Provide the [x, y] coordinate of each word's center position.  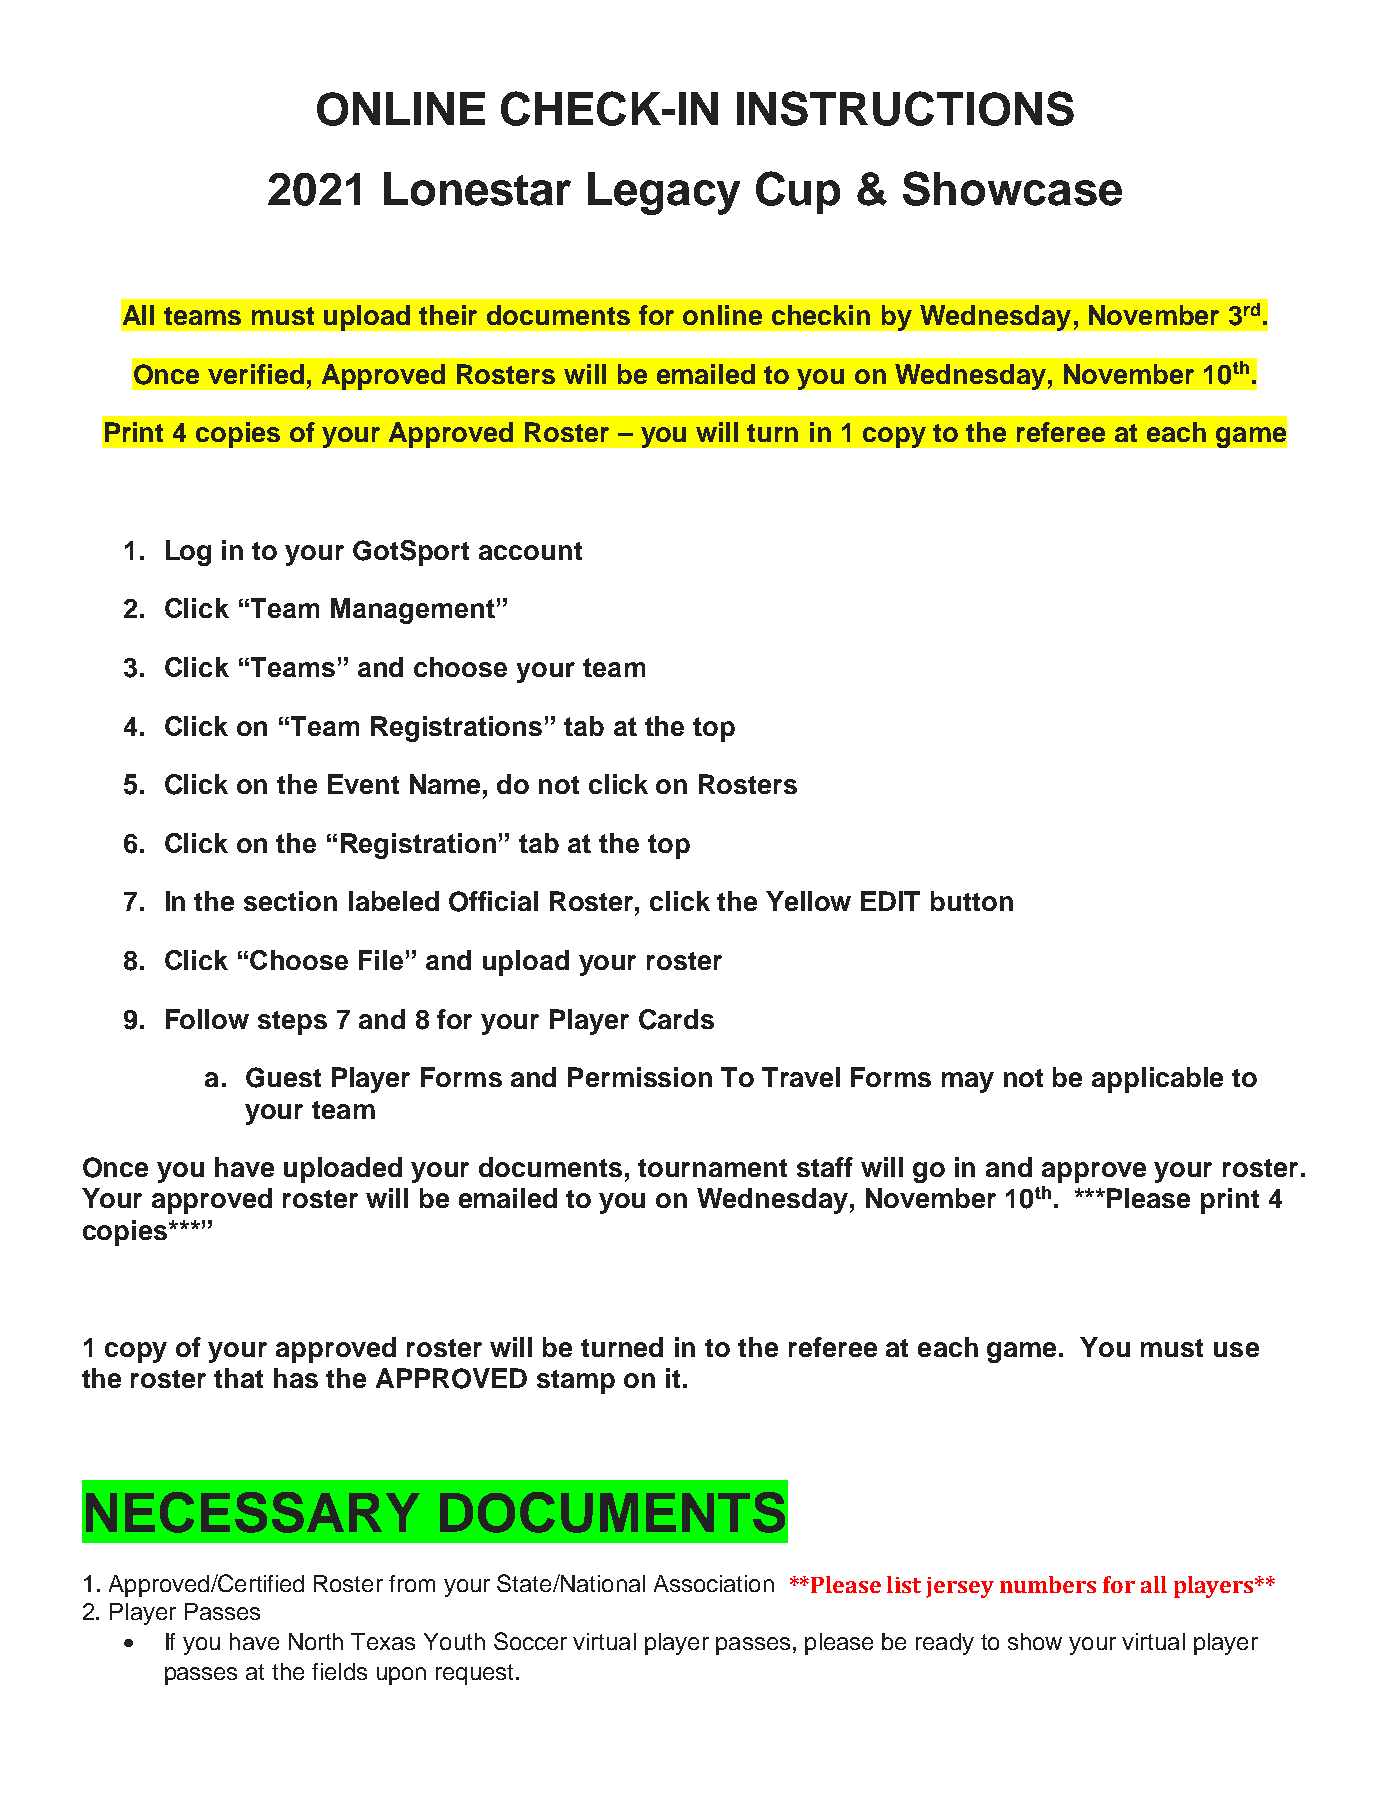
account [530, 551]
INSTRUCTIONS [905, 108]
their [448, 315]
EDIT [890, 901]
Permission [640, 1077]
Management [413, 611]
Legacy [664, 193]
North [316, 1641]
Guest [283, 1077]
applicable [1157, 1080]
